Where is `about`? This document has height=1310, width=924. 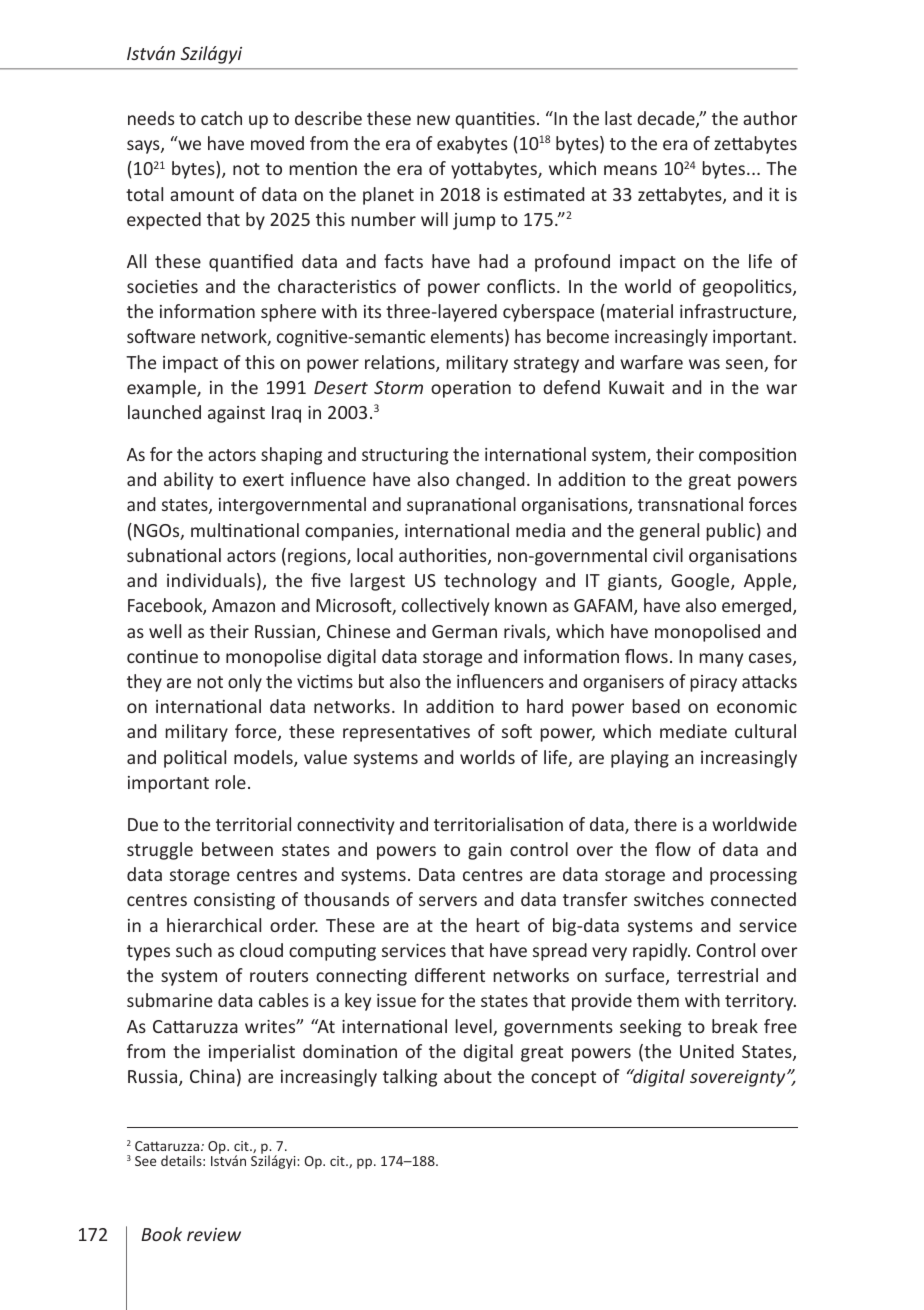
about is located at coordinates (468, 1076).
